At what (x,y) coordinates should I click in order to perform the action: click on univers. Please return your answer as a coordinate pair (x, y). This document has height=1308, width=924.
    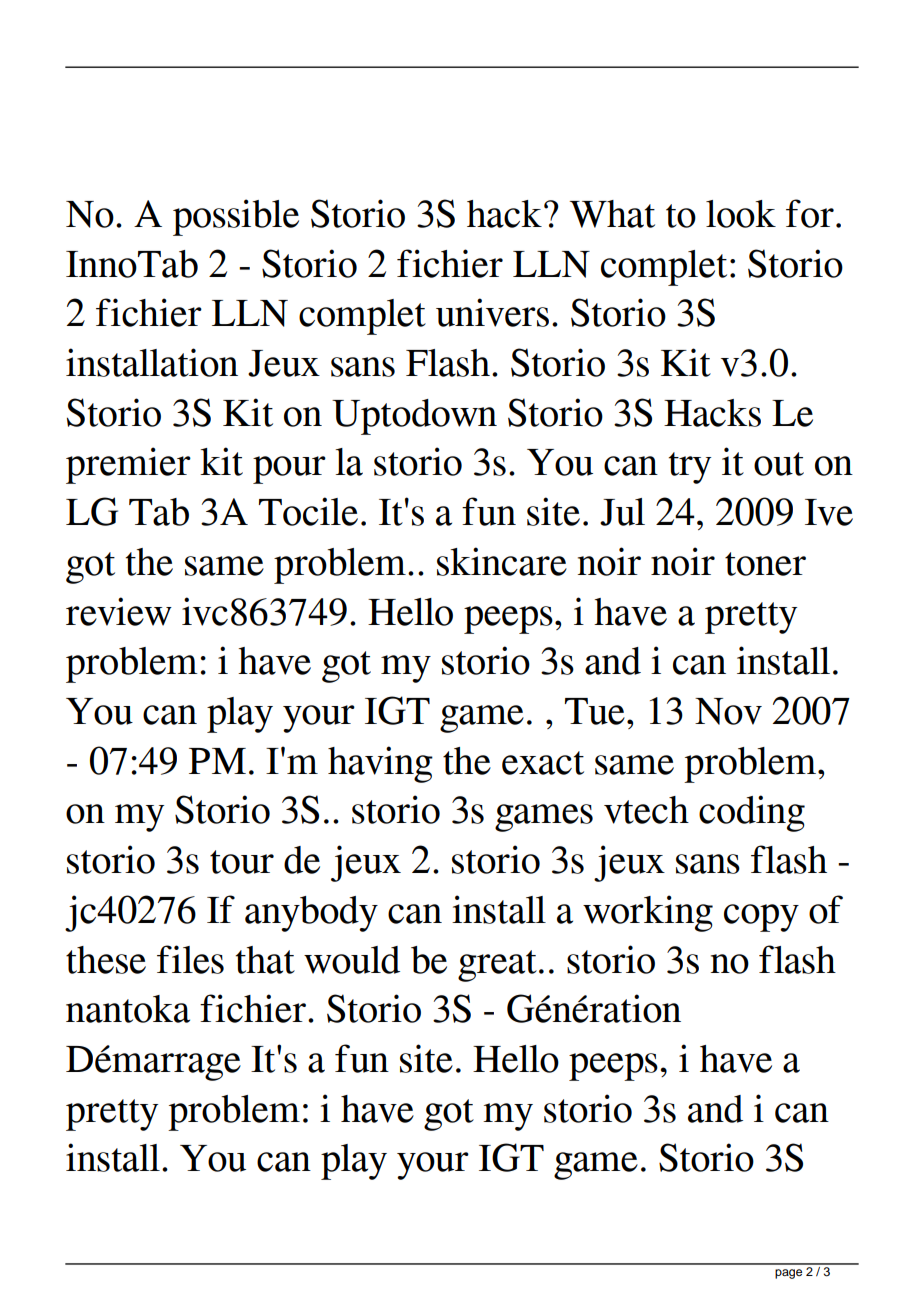
    Looking at the image, I should click on (492, 312).
